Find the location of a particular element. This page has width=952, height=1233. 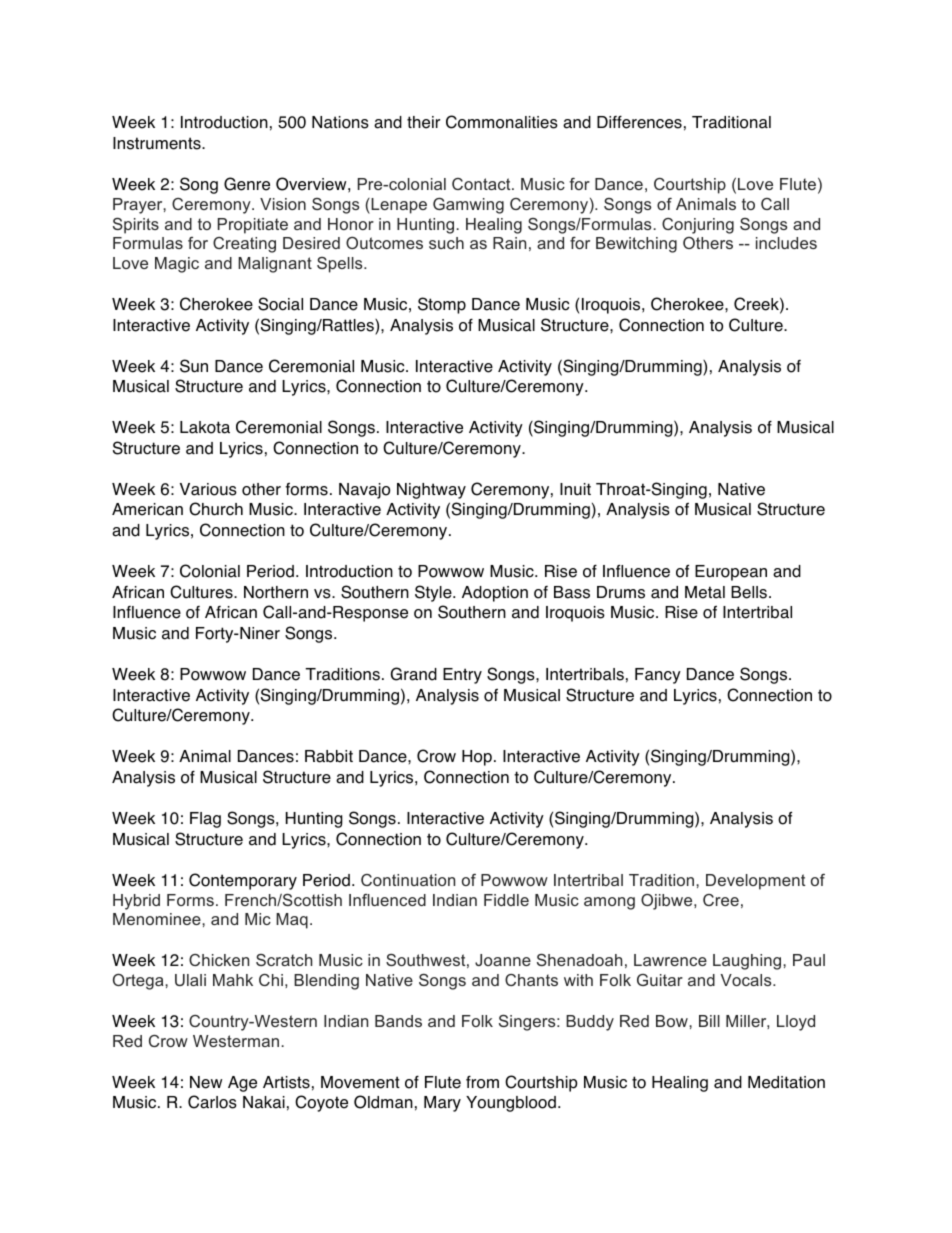

Genre is located at coordinates (247, 184).
